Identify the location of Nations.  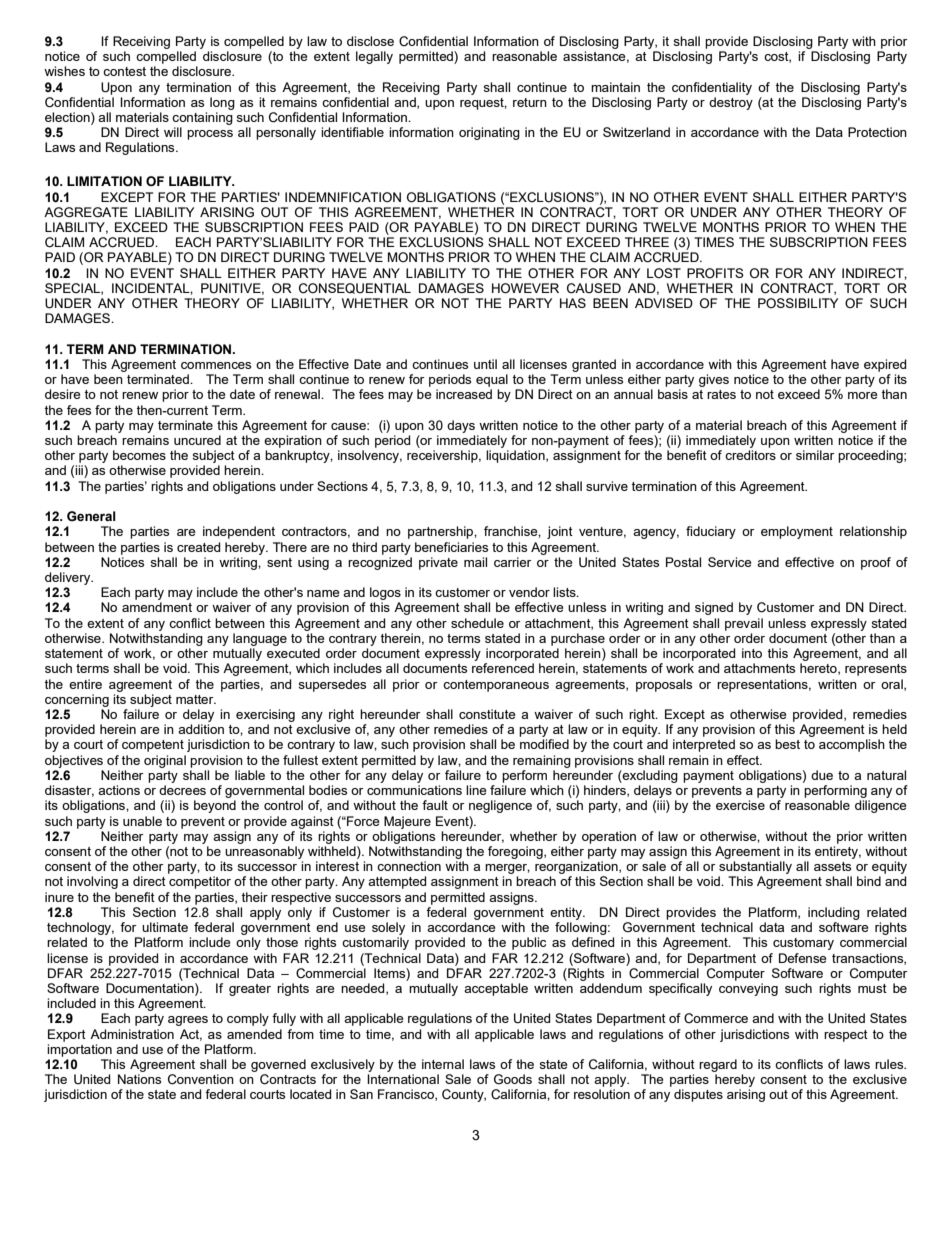
(139, 1079).
